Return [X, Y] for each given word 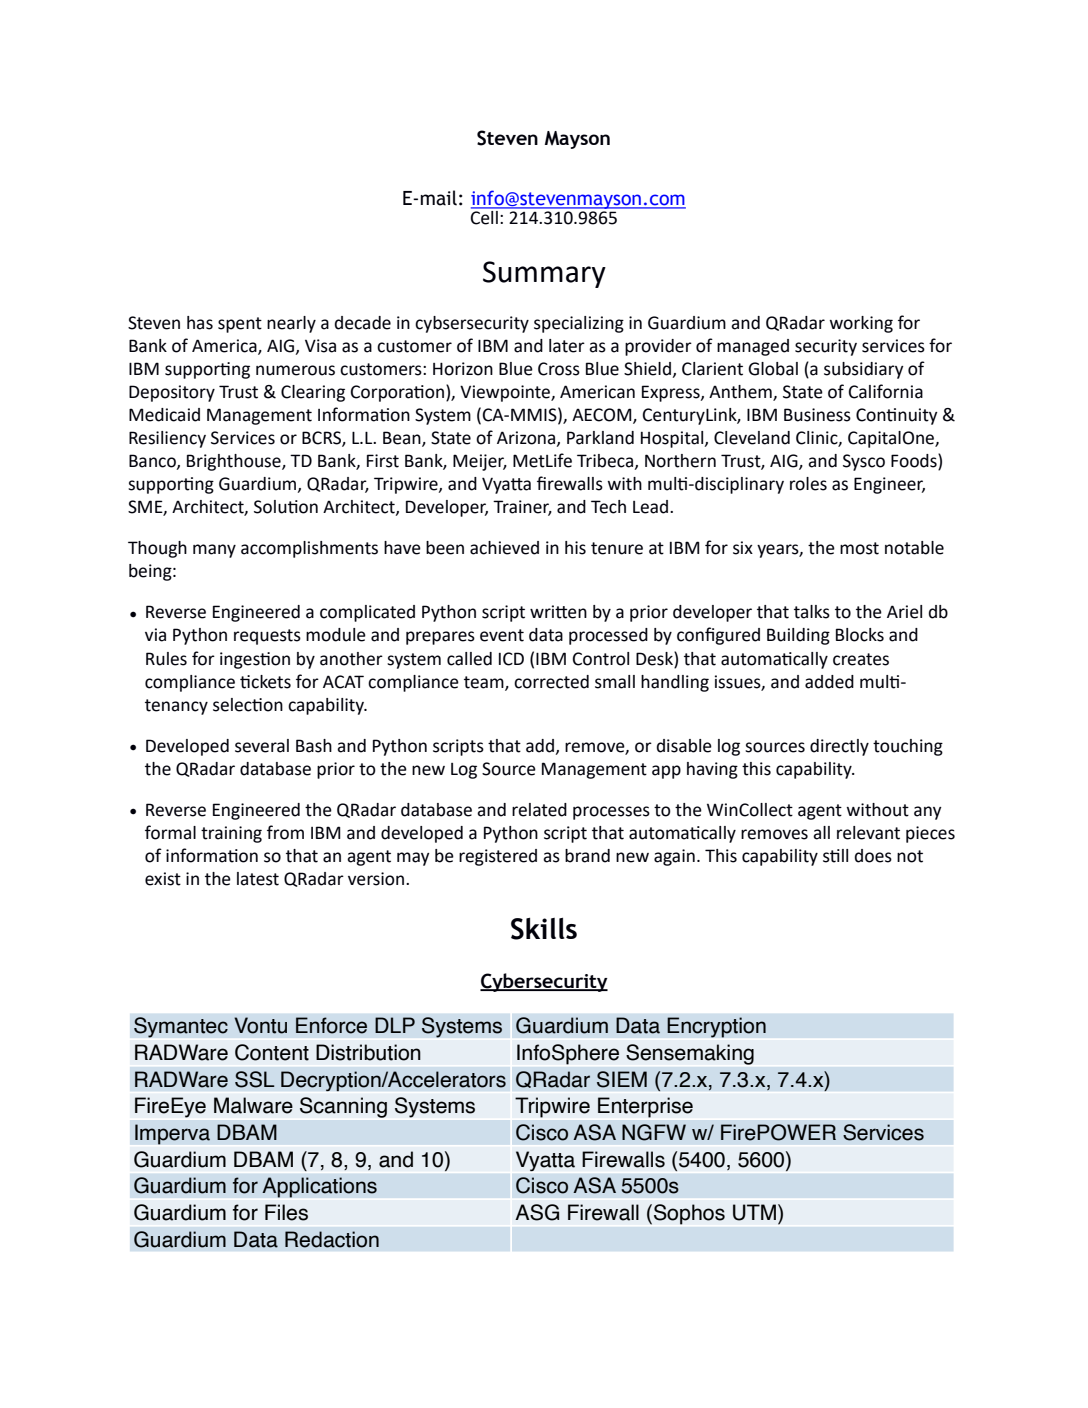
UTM [754, 1212]
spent [240, 325]
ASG [537, 1212]
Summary [544, 274]
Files [286, 1212]
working [861, 324]
